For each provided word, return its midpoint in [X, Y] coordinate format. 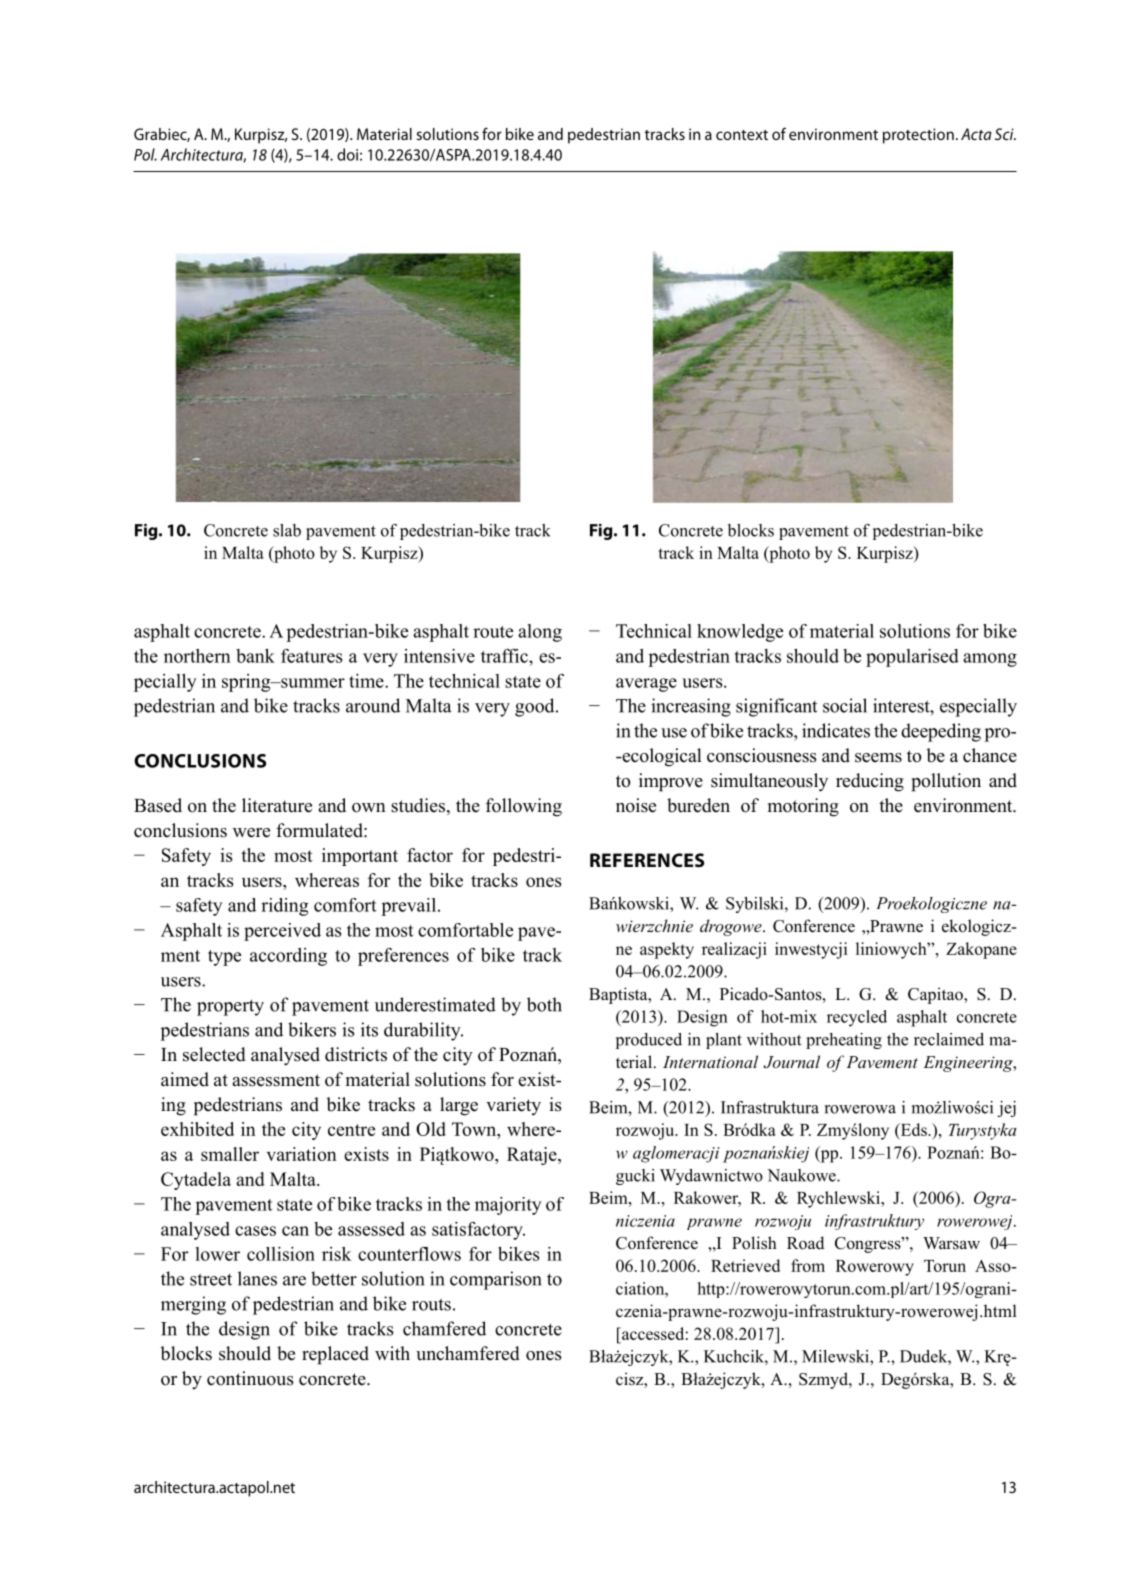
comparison [496, 1280]
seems [878, 758]
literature [277, 805]
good [536, 707]
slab [287, 530]
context [742, 135]
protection [918, 136]
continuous [250, 1378]
